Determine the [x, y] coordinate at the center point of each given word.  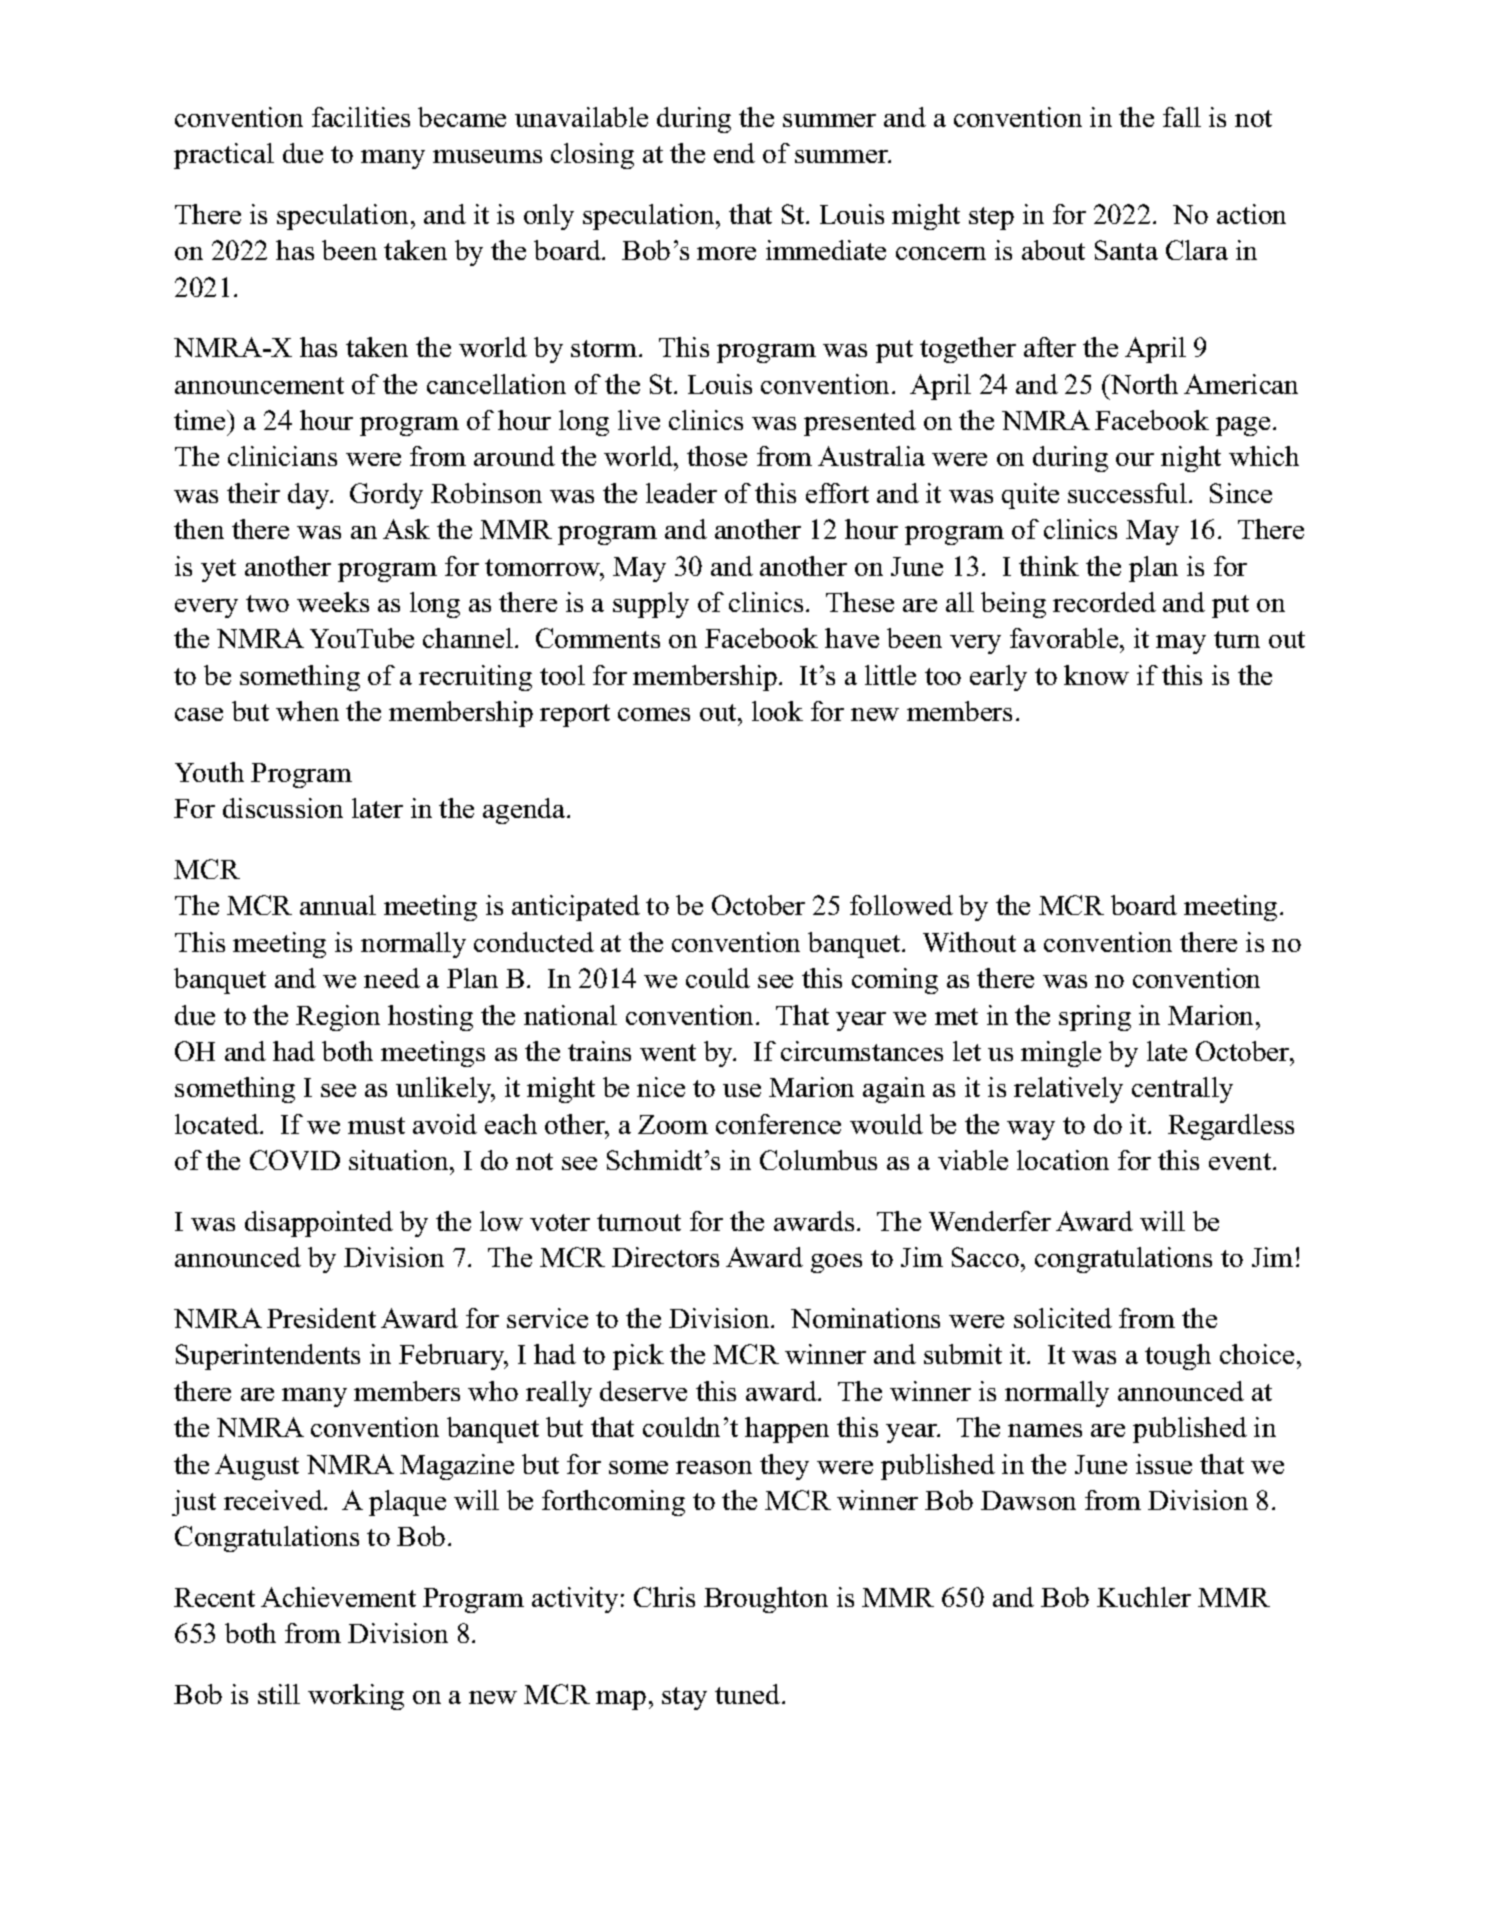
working [356, 1697]
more [726, 253]
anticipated [576, 908]
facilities [361, 117]
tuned [749, 1694]
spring [1095, 1018]
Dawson [1028, 1500]
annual [338, 905]
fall [1182, 117]
